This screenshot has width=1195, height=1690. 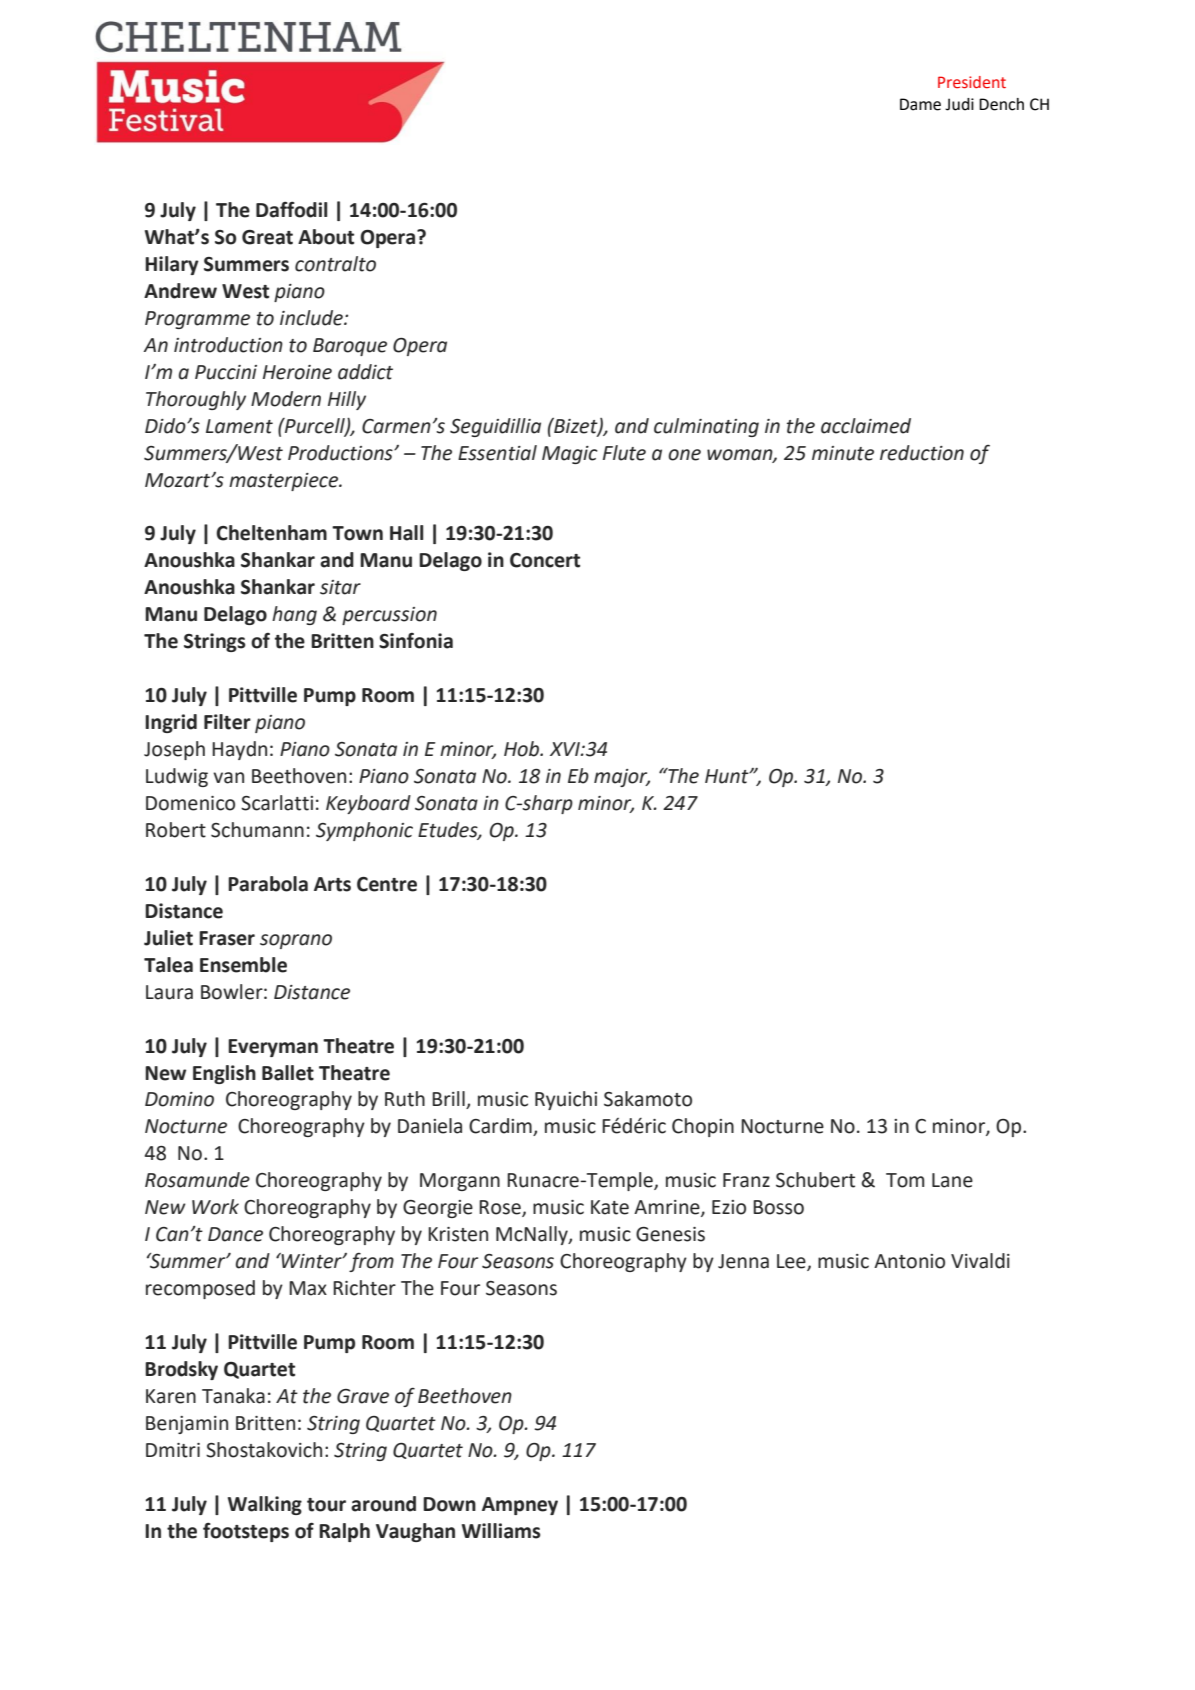 I want to click on Schumann, so click(x=257, y=830).
